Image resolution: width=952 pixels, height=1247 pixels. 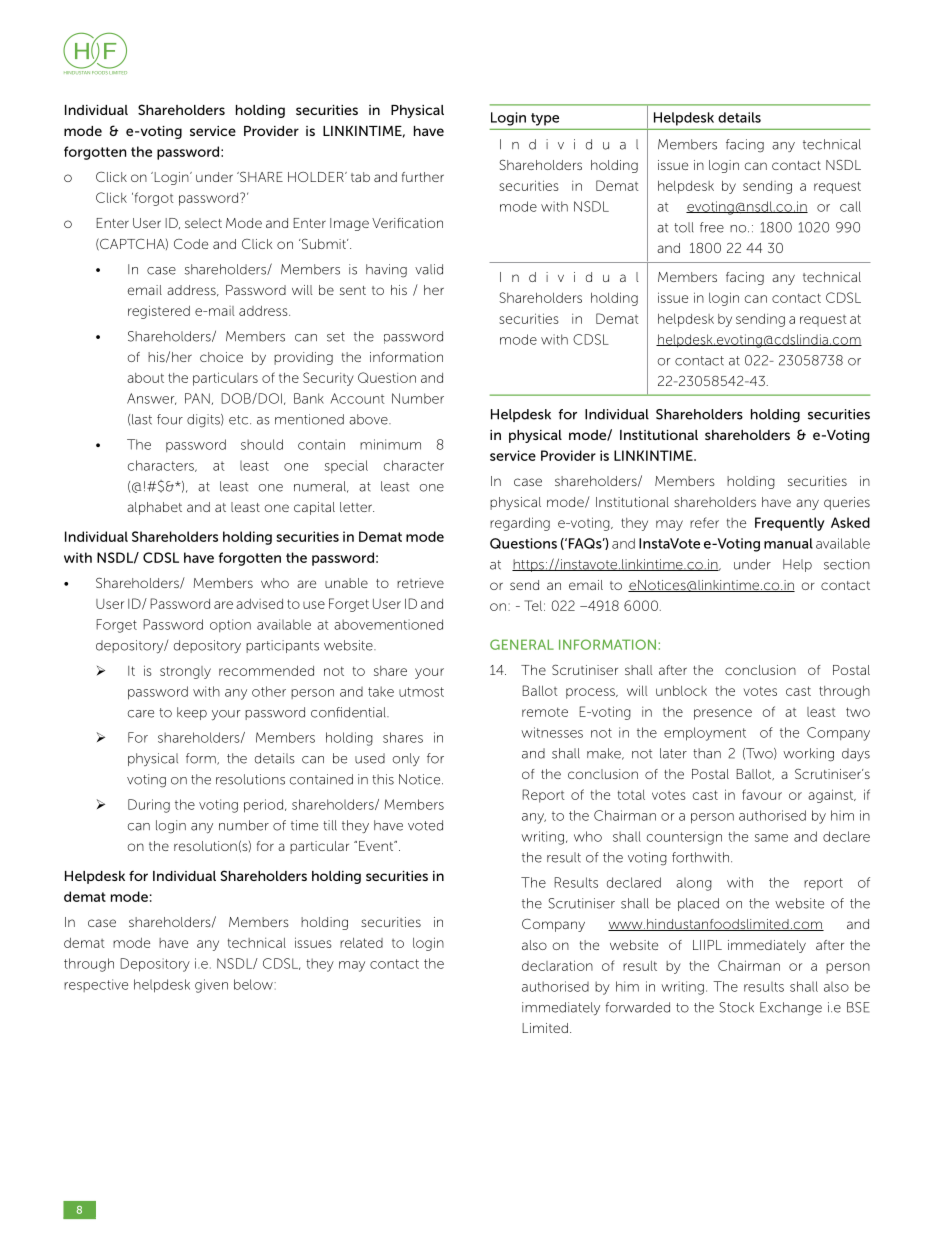 I want to click on select, so click(x=203, y=223).
